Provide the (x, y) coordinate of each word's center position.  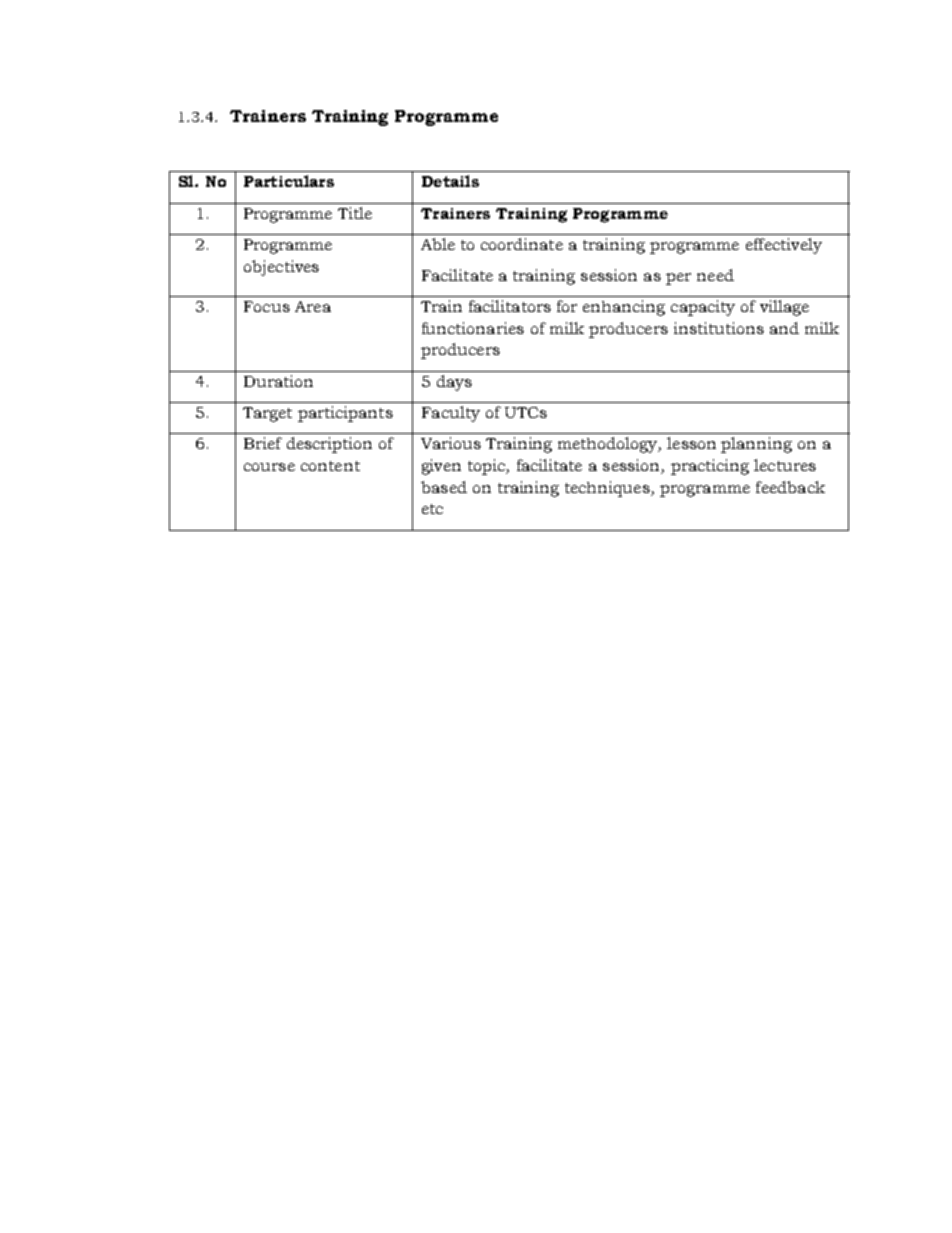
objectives (281, 268)
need (715, 275)
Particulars (289, 181)
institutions (719, 328)
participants (345, 414)
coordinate (522, 244)
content (330, 466)
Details (450, 181)
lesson (691, 443)
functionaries (473, 328)
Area (313, 306)
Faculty (451, 414)
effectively (784, 246)
